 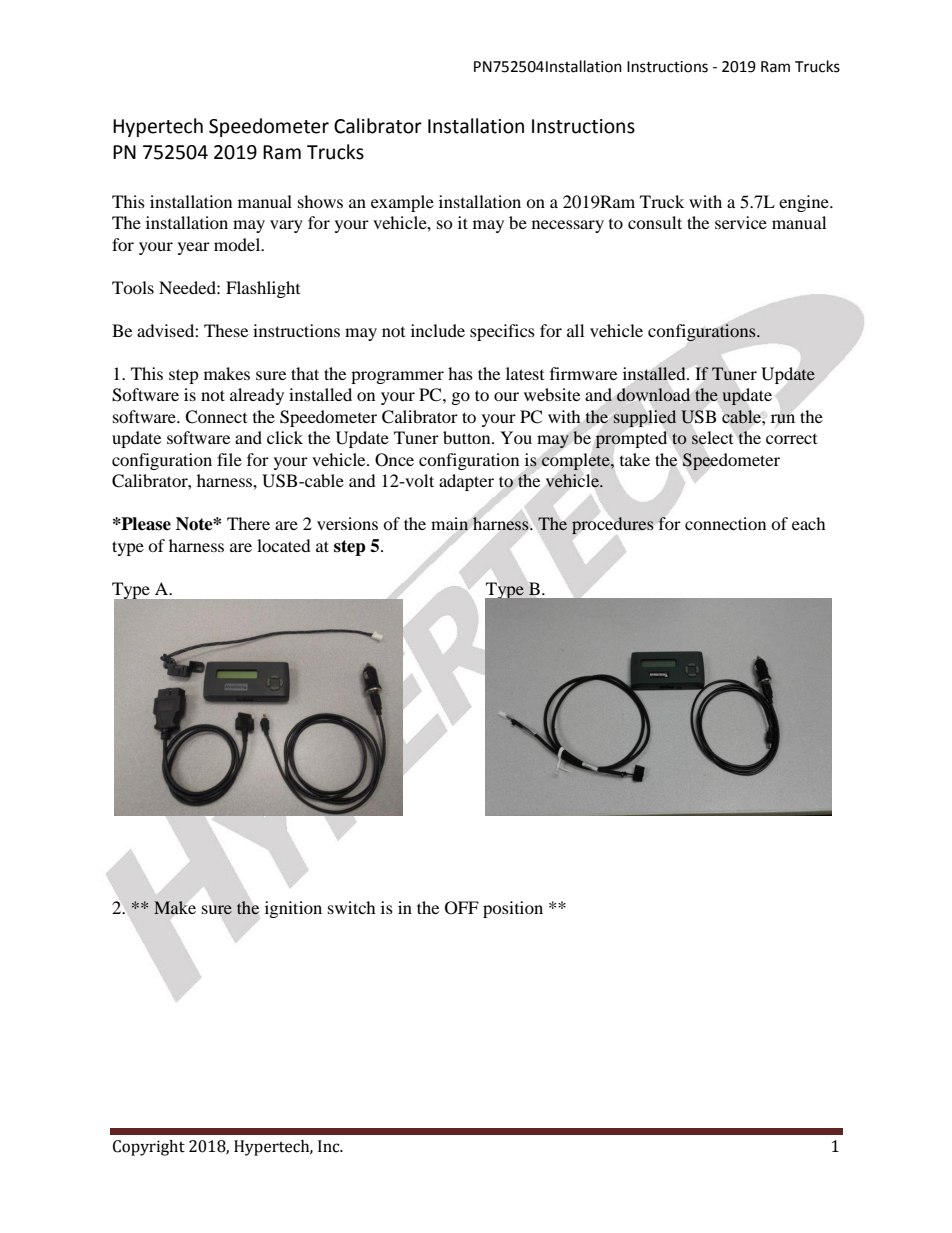 What do you see at coordinates (809, 523) in the screenshot?
I see `each` at bounding box center [809, 523].
